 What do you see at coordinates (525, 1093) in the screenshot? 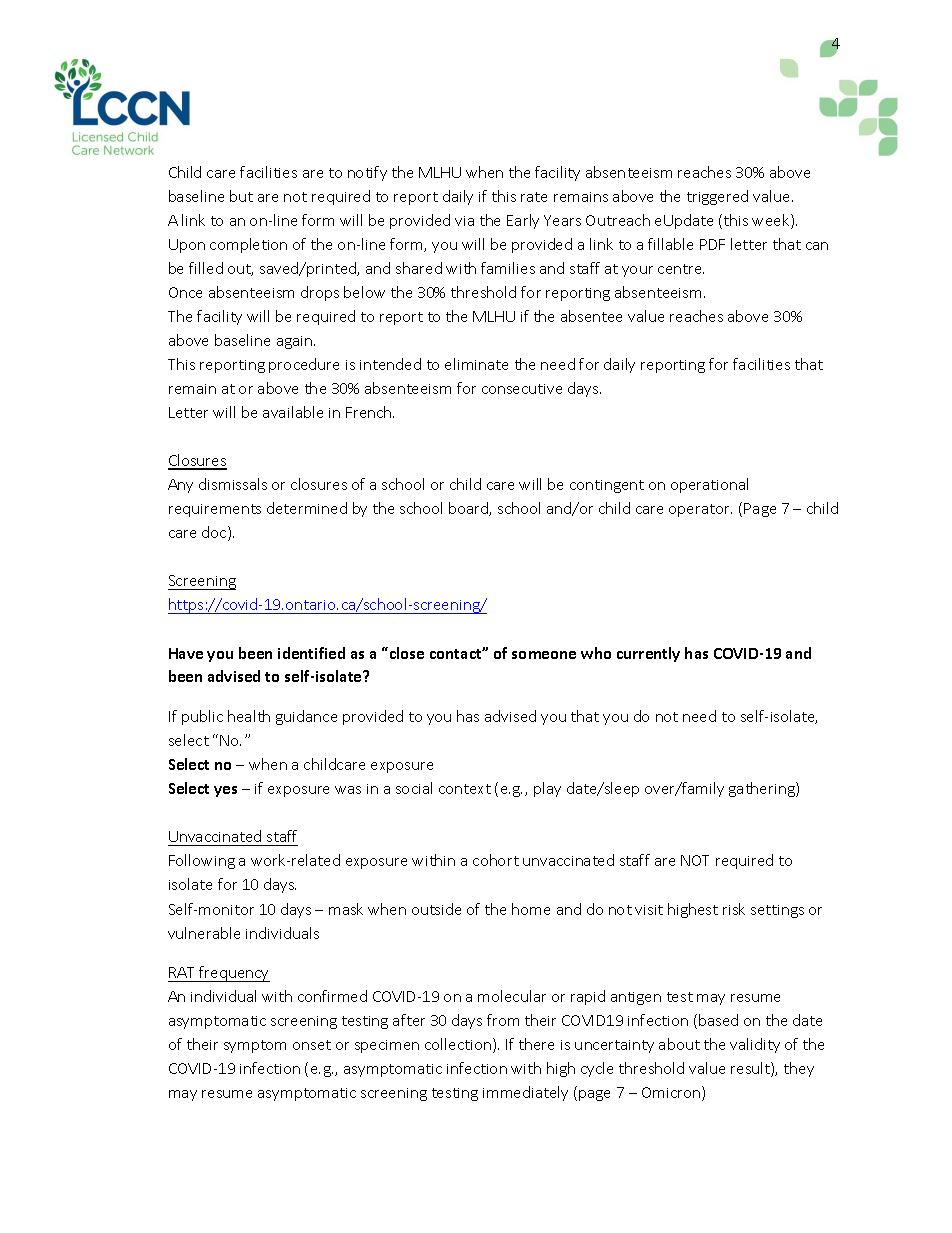
I see `immediately` at bounding box center [525, 1093].
